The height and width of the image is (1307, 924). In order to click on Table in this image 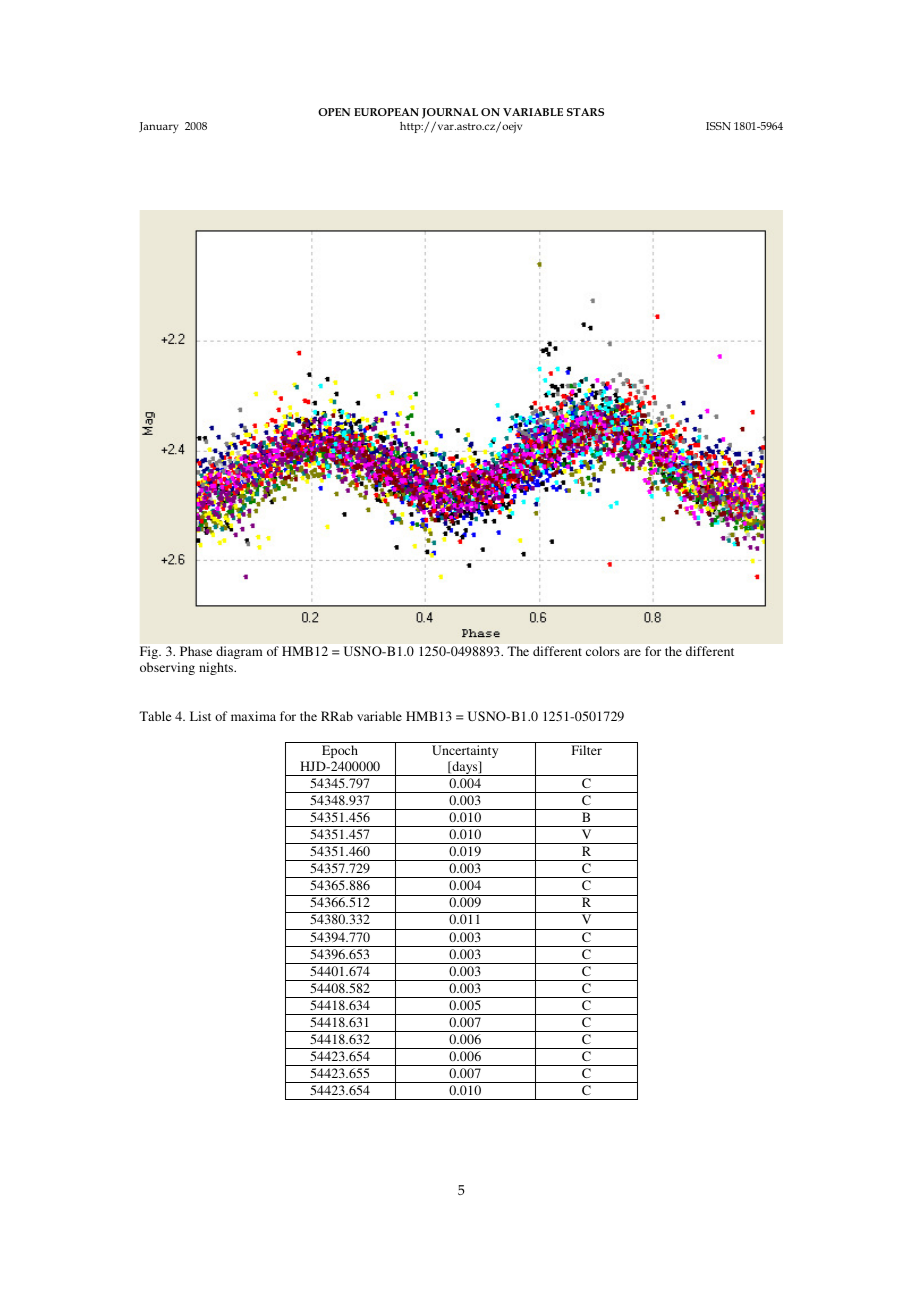, I will do `click(155, 716)`.
